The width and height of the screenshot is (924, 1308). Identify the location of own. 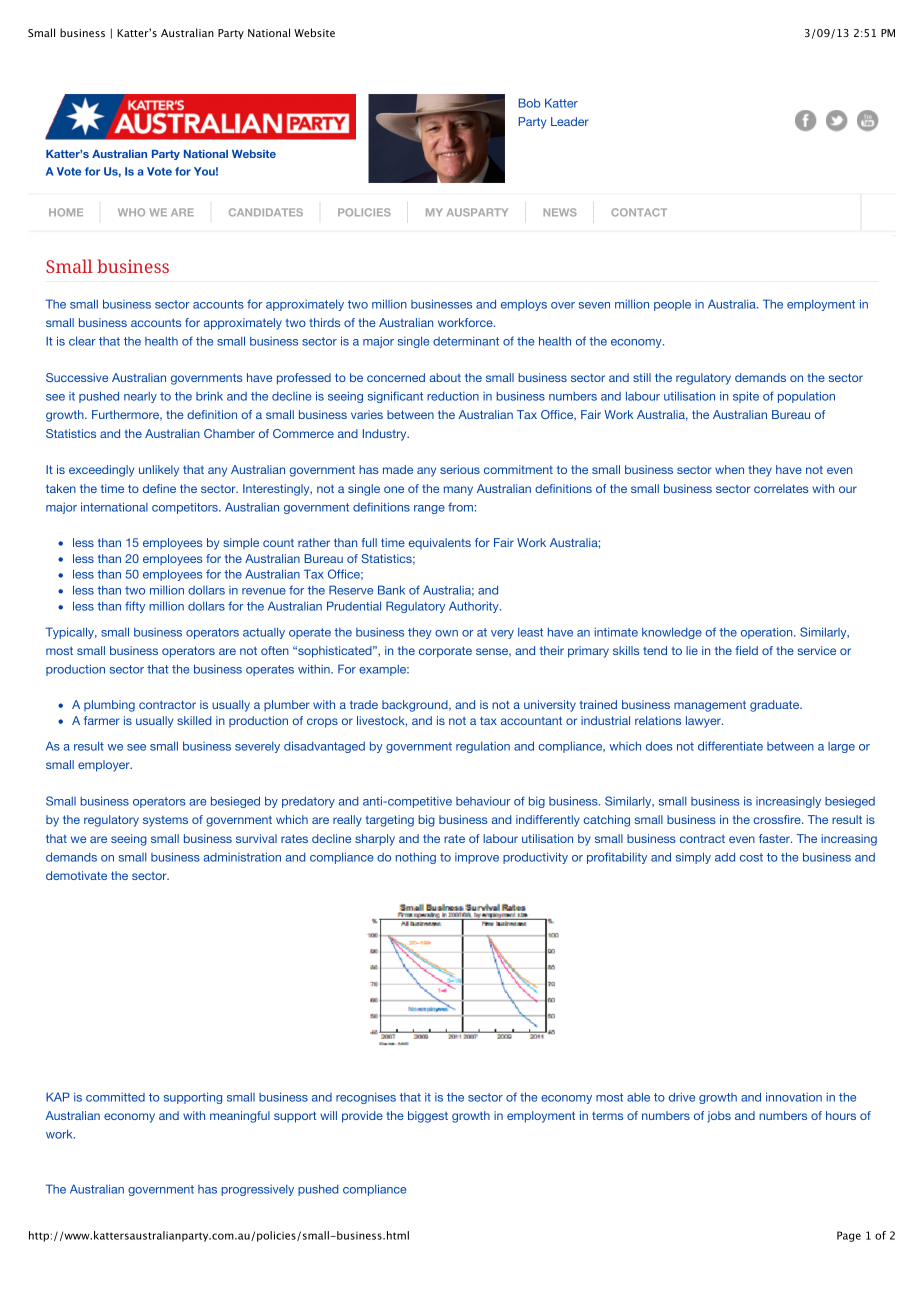
(446, 633).
